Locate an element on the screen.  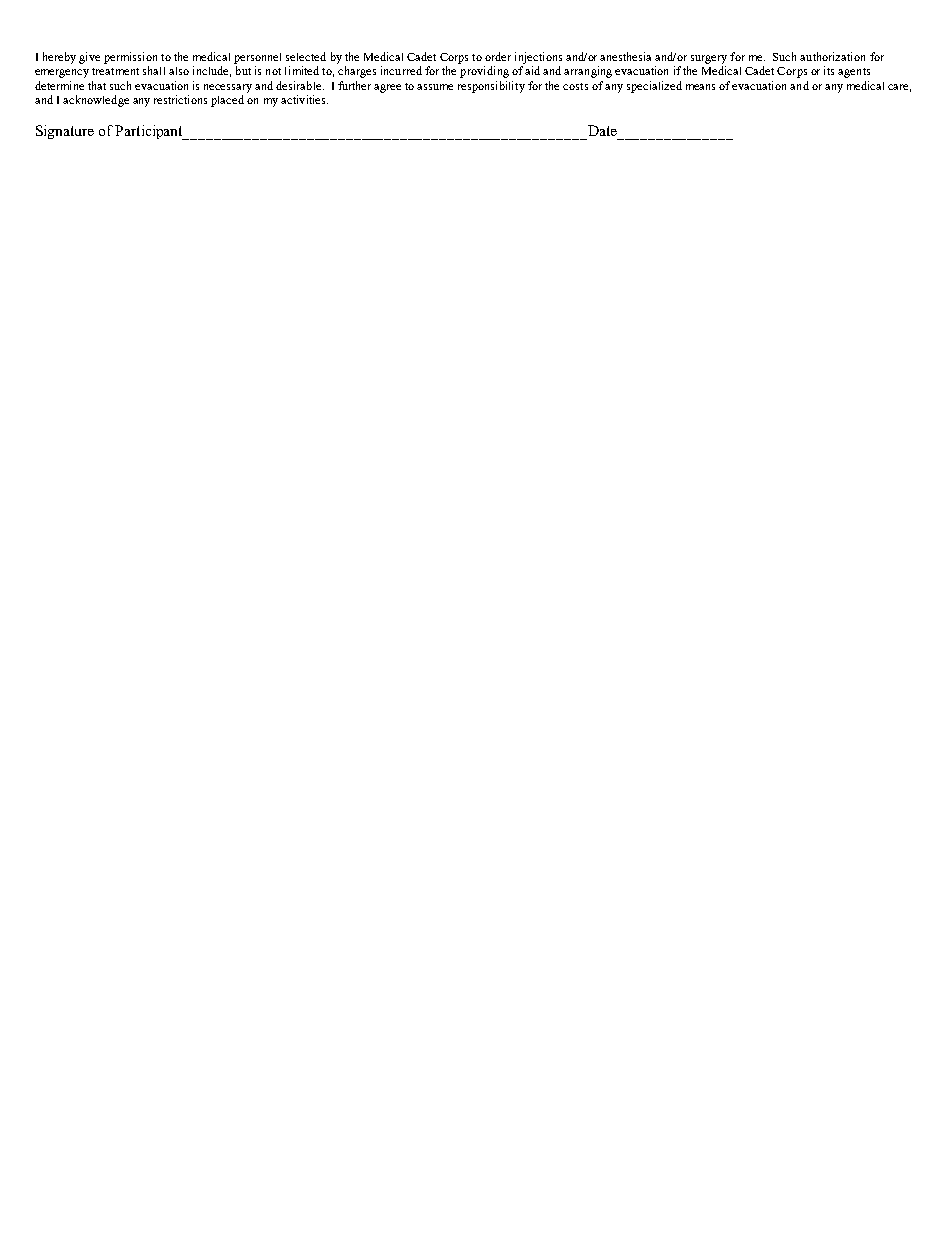
order is located at coordinates (498, 56).
